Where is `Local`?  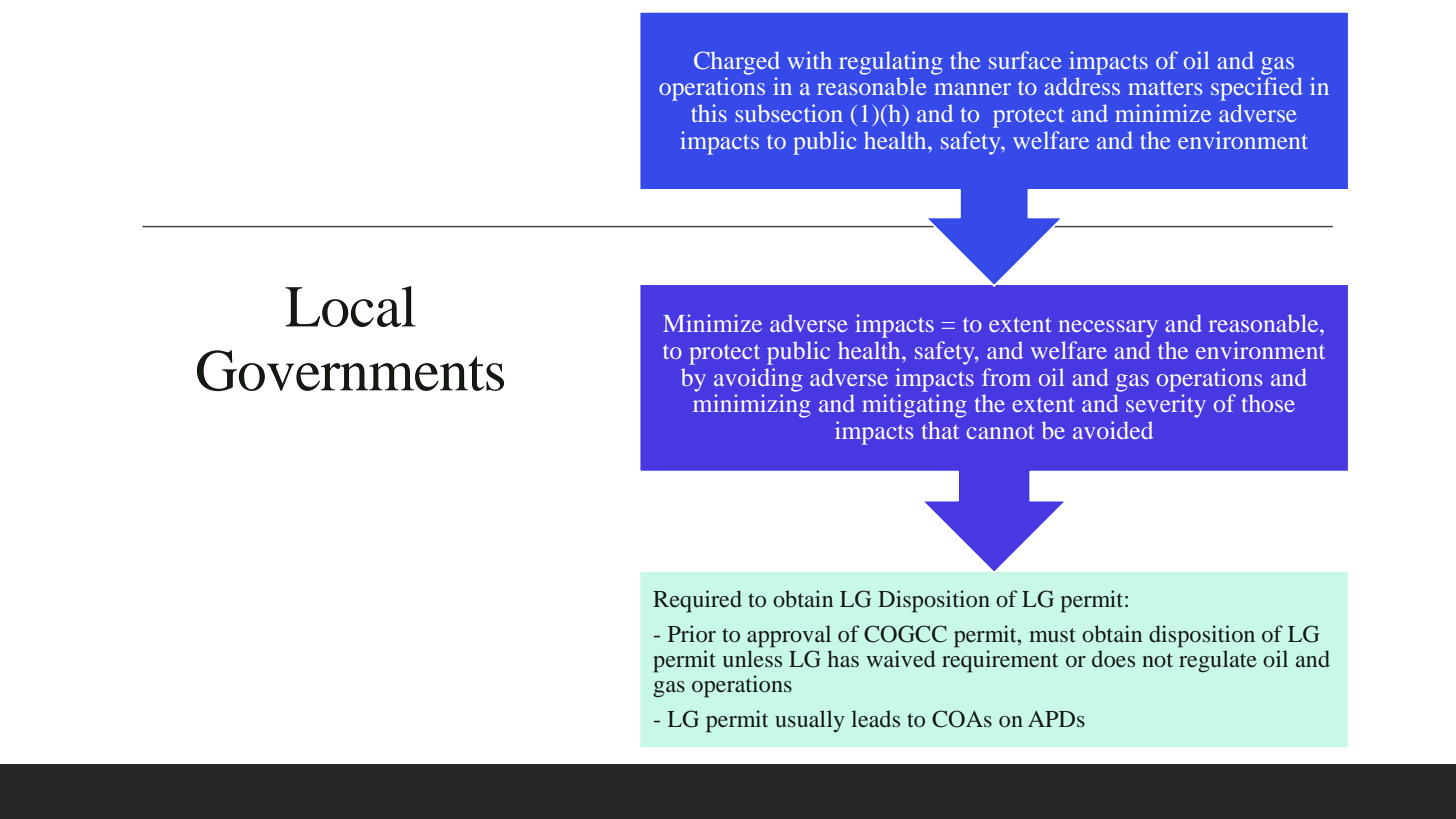
Local is located at coordinates (350, 306).
